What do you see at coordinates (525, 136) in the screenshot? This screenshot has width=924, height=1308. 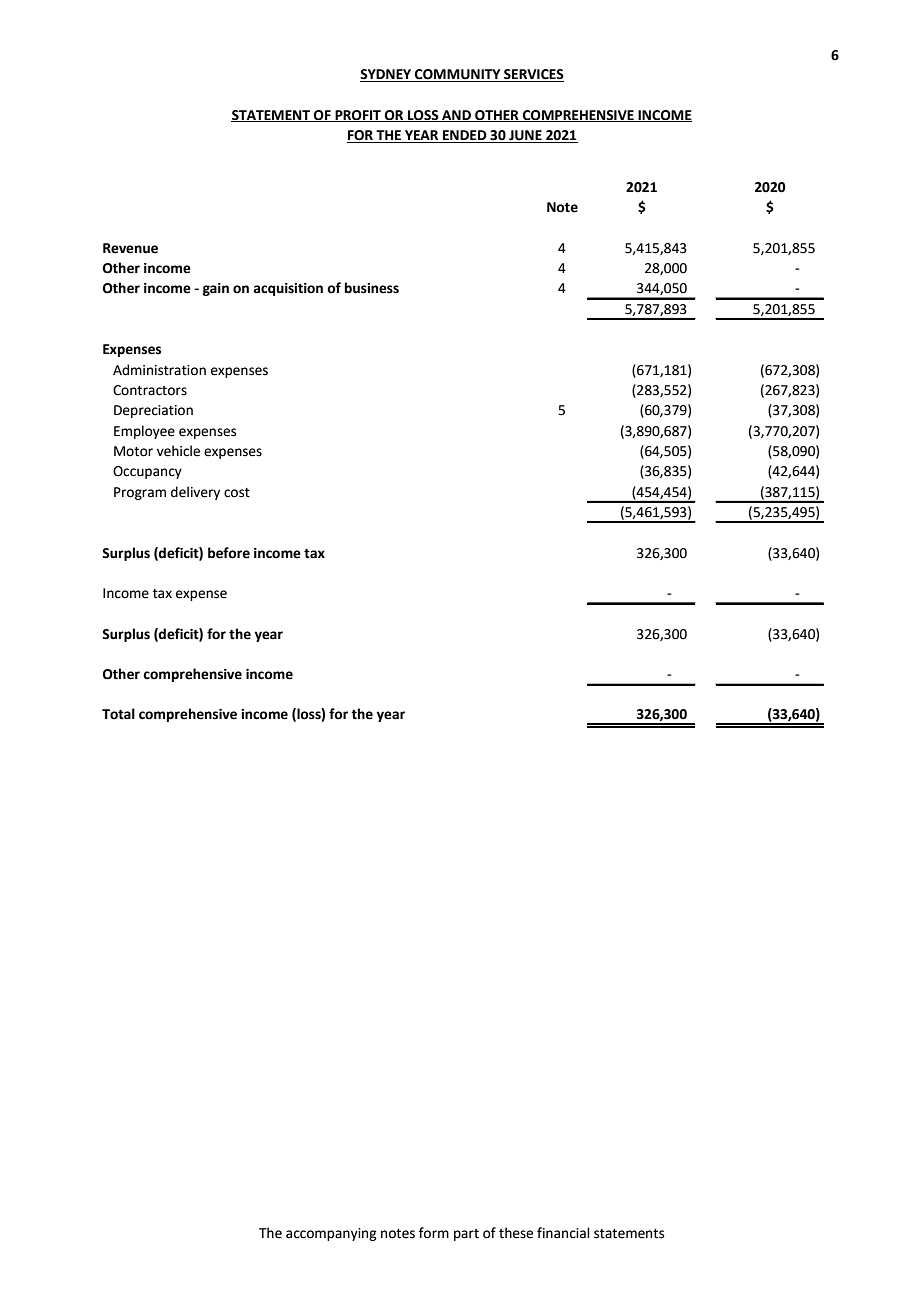 I see `JUNE` at bounding box center [525, 136].
